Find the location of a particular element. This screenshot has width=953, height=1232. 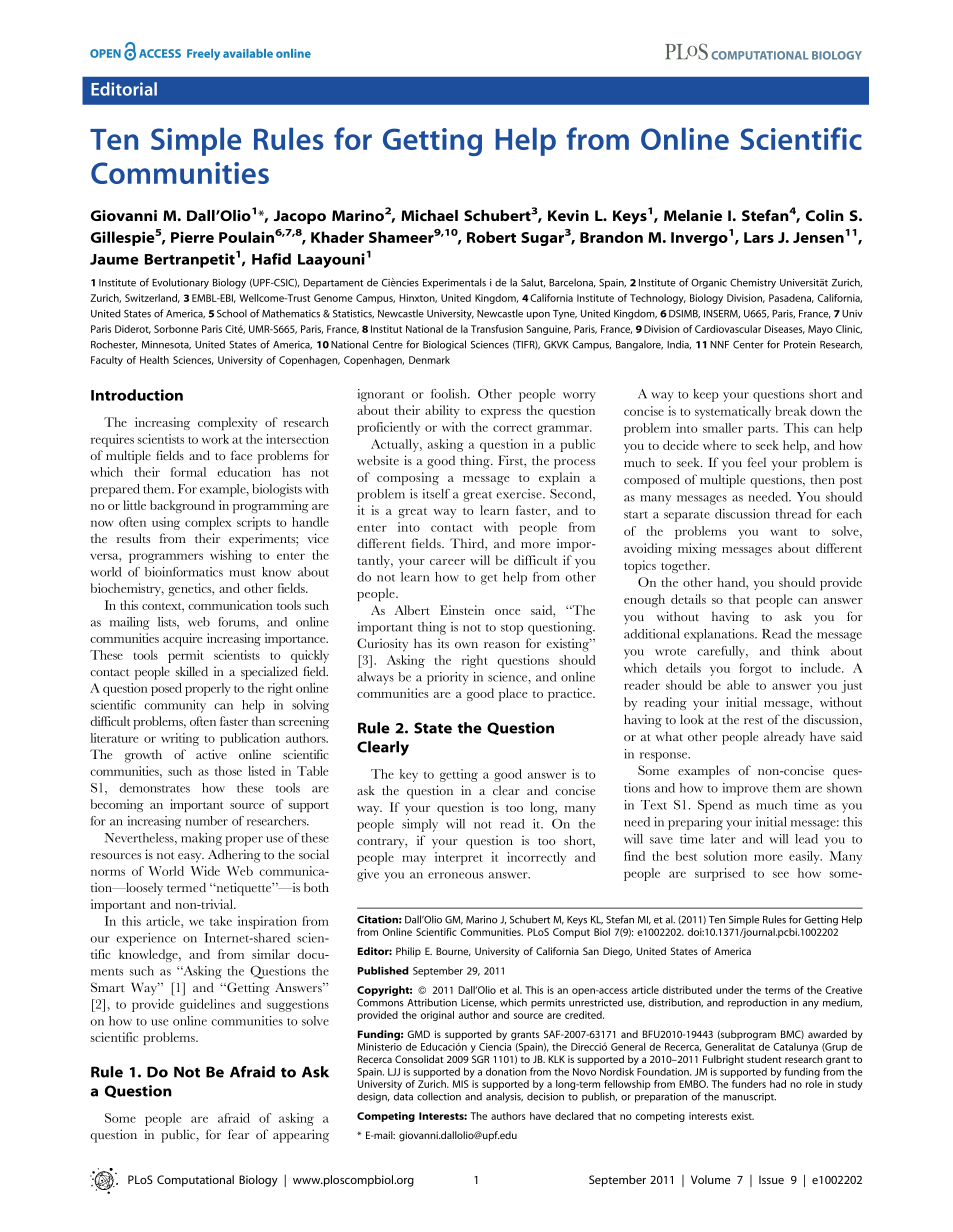

place is located at coordinates (513, 694).
